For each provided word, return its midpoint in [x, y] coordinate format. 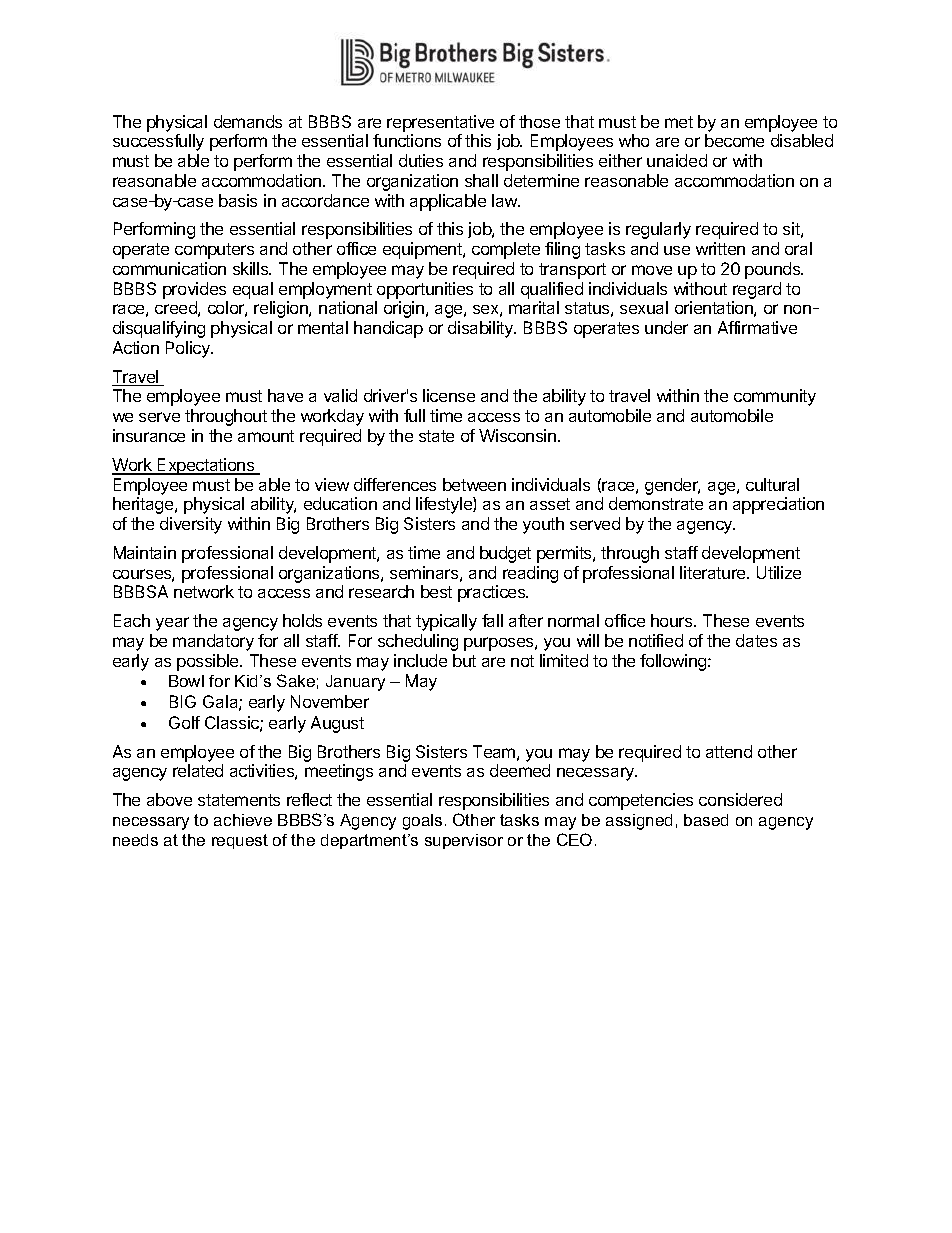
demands [248, 121]
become [734, 140]
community [775, 397]
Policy [189, 349]
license [449, 395]
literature [714, 572]
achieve [243, 820]
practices [493, 593]
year [172, 624]
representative [440, 123]
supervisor [464, 841]
